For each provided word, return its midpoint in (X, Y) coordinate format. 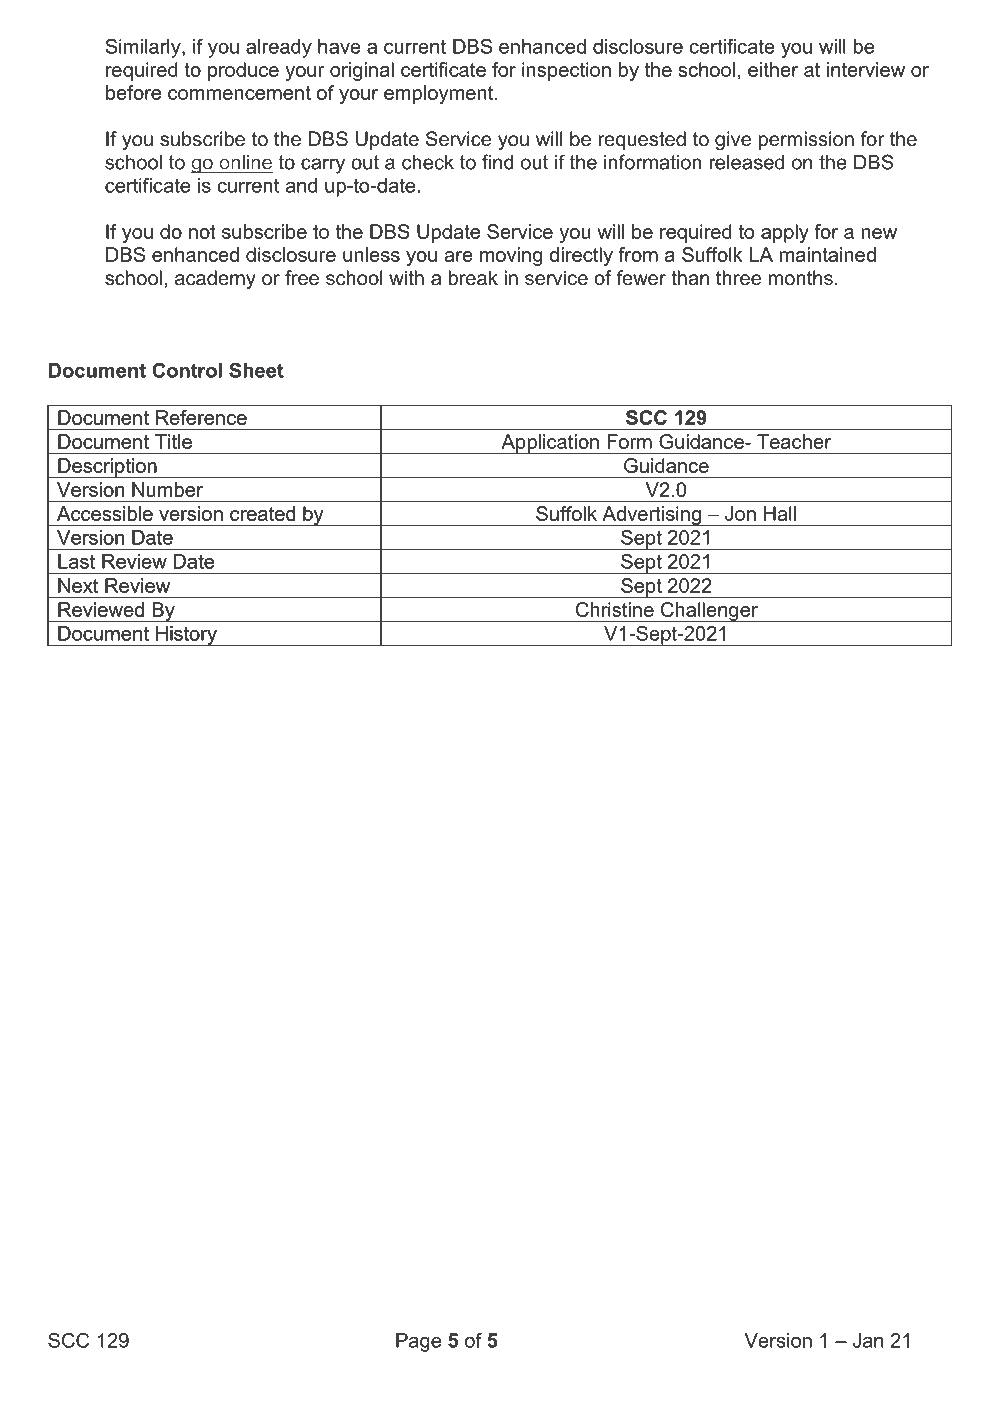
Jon (740, 513)
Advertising (651, 516)
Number (167, 489)
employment (440, 94)
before (133, 92)
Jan (868, 1340)
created (263, 513)
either (773, 69)
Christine (615, 609)
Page (418, 1342)
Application (550, 444)
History (186, 636)
